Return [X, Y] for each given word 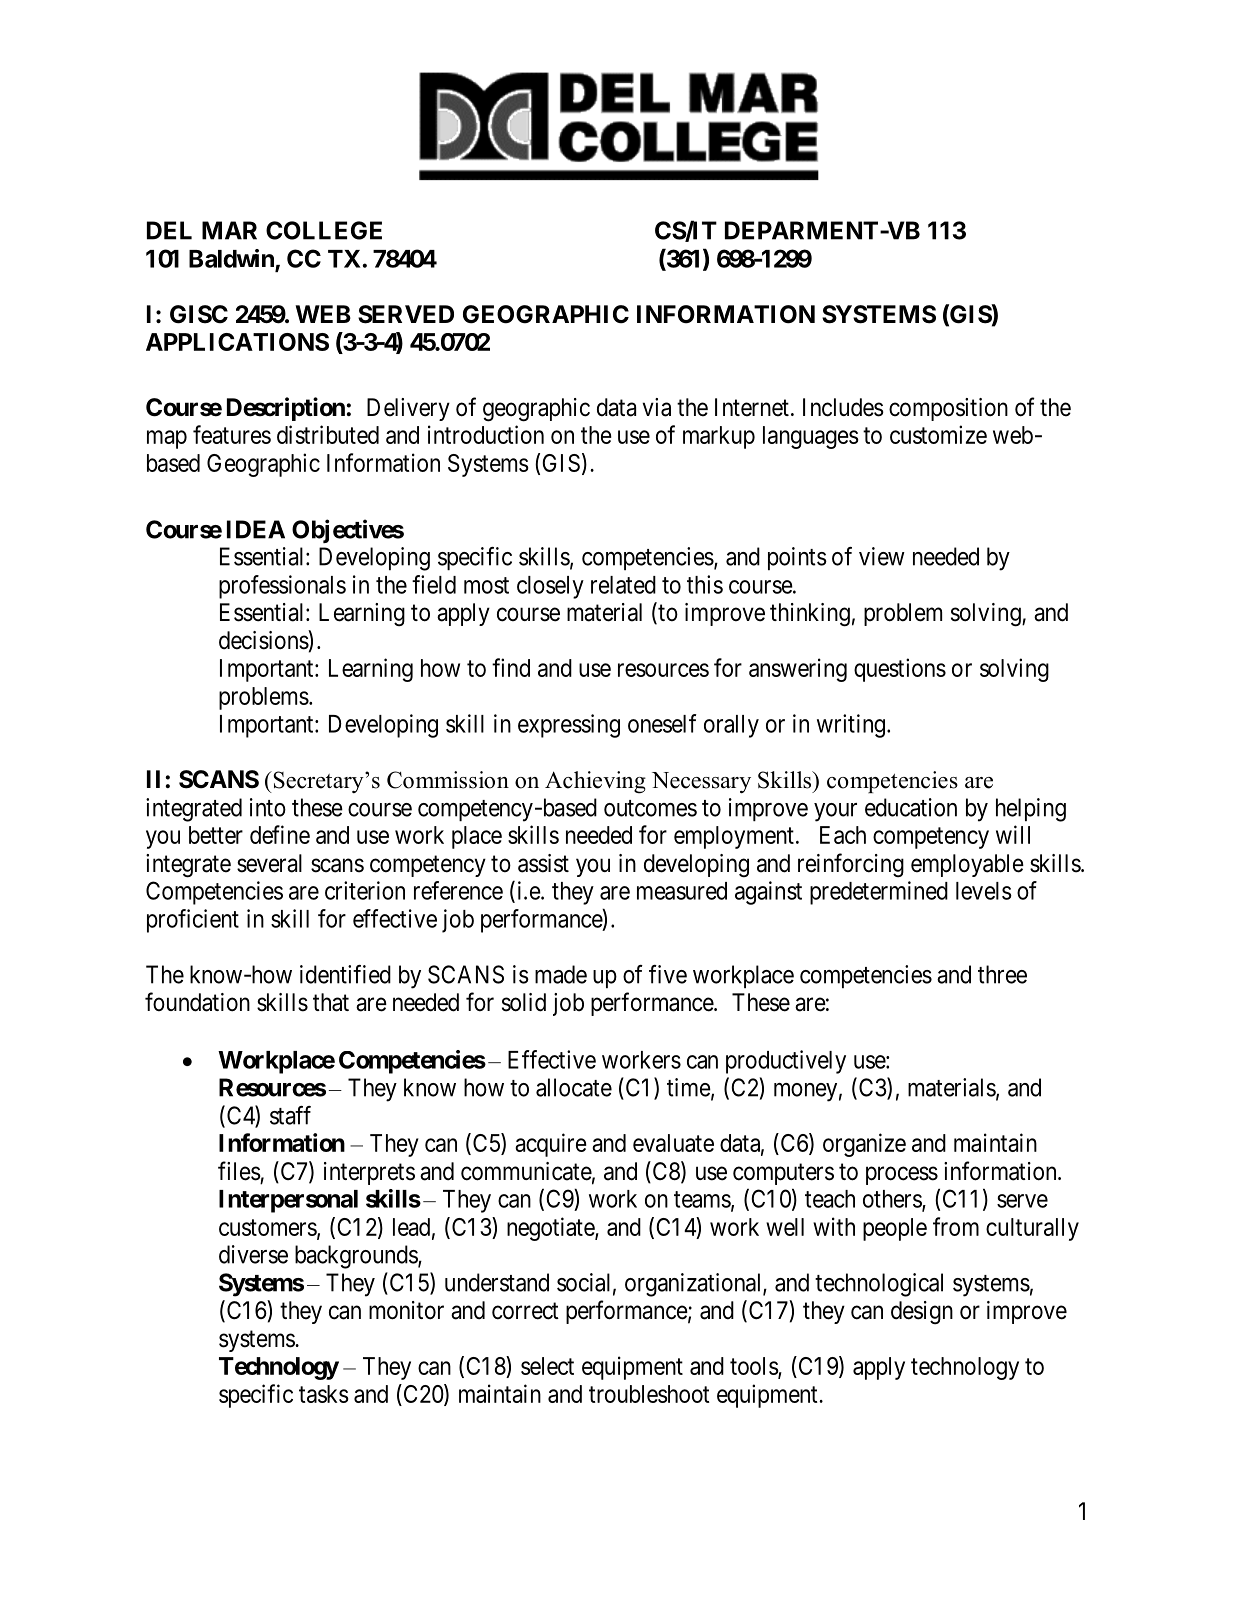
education [911, 807]
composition [948, 409]
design [922, 1312]
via [656, 407]
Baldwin [232, 259]
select [547, 1366]
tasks [324, 1394]
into [268, 807]
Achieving [595, 782]
